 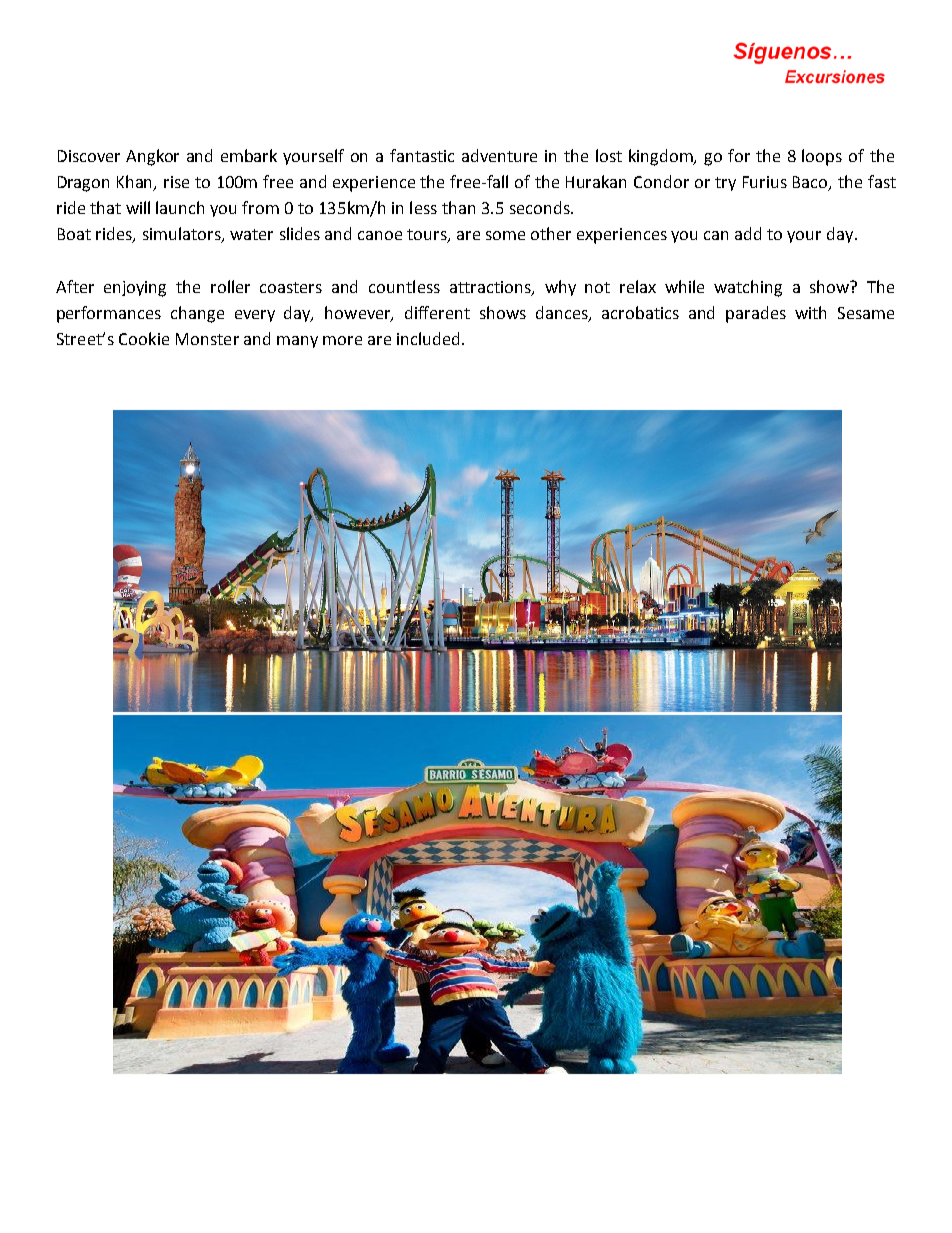 I want to click on adventure, so click(x=499, y=155).
